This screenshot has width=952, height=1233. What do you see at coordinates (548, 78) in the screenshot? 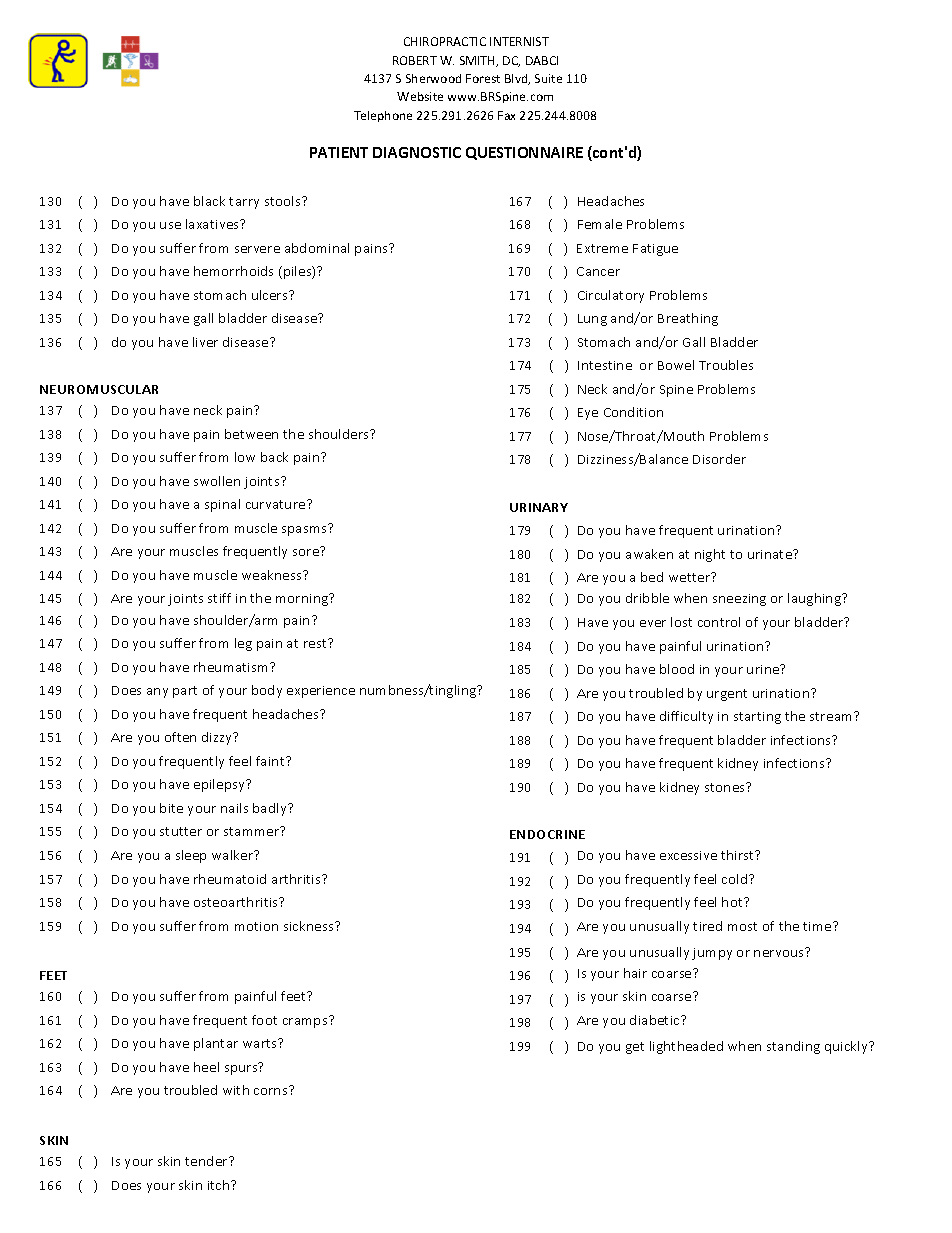
I see `Suite` at bounding box center [548, 78].
